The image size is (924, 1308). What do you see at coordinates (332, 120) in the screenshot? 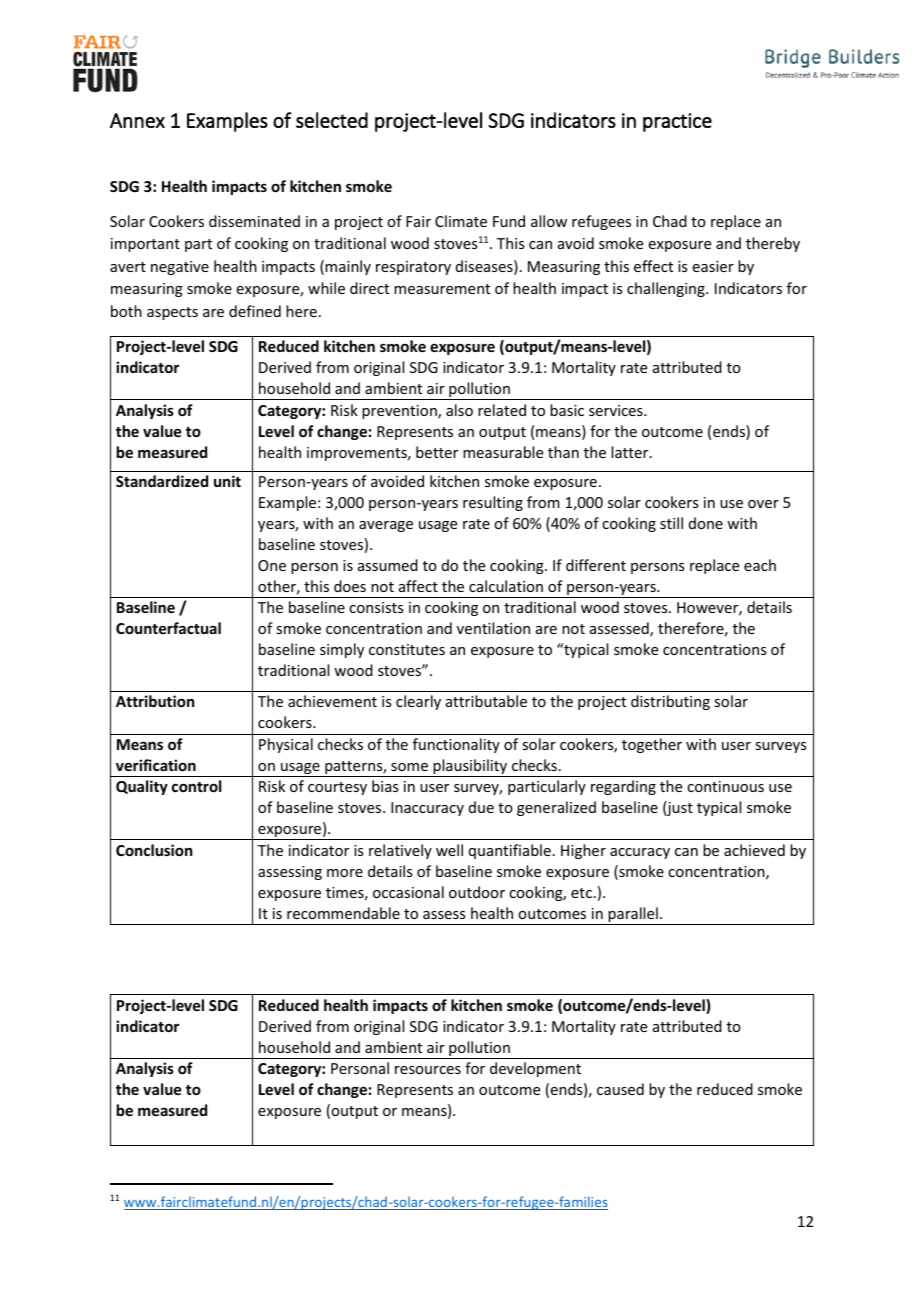
I see `selected` at bounding box center [332, 120].
